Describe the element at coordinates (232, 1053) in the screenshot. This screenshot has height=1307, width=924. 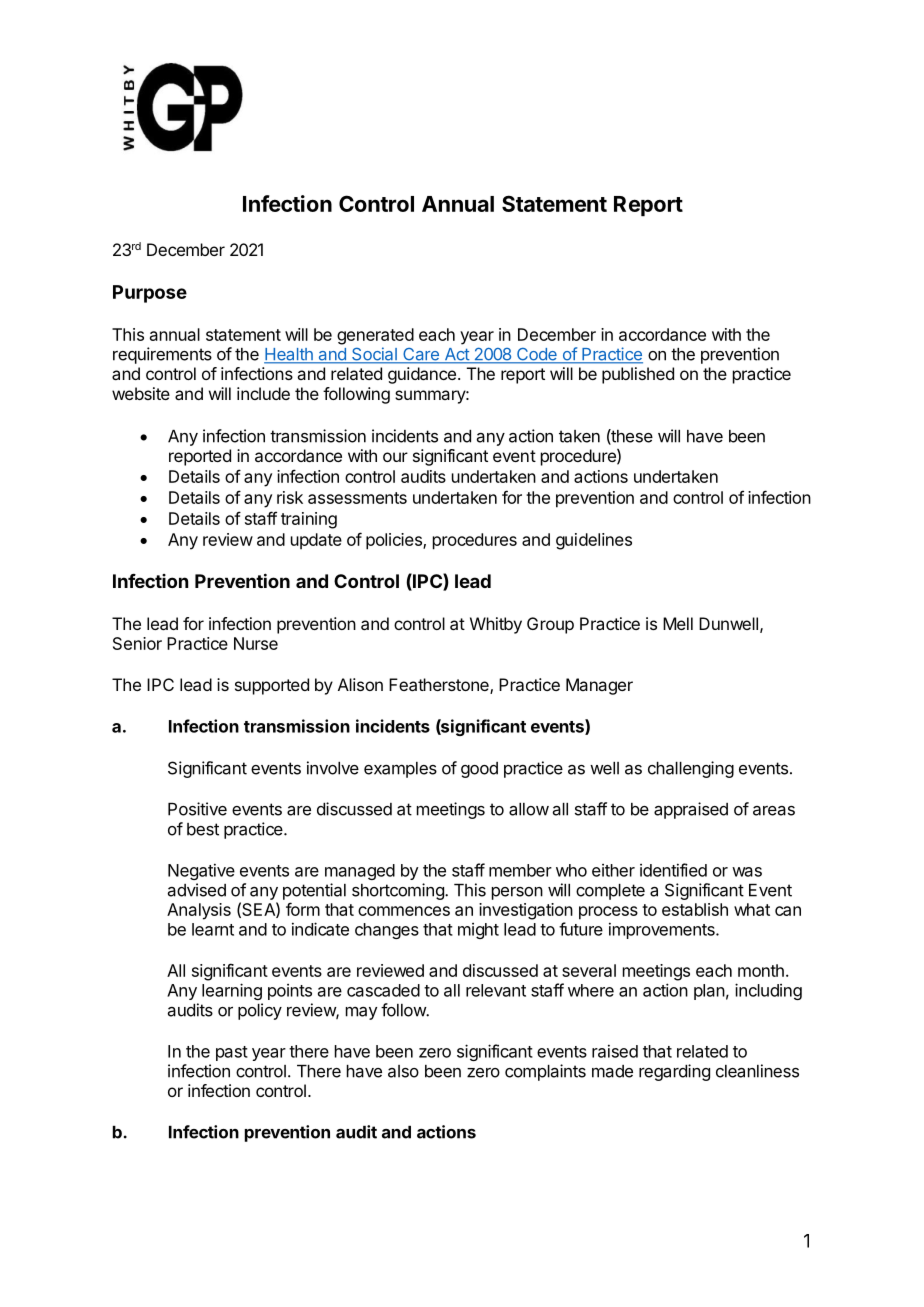
I see `past` at that location.
